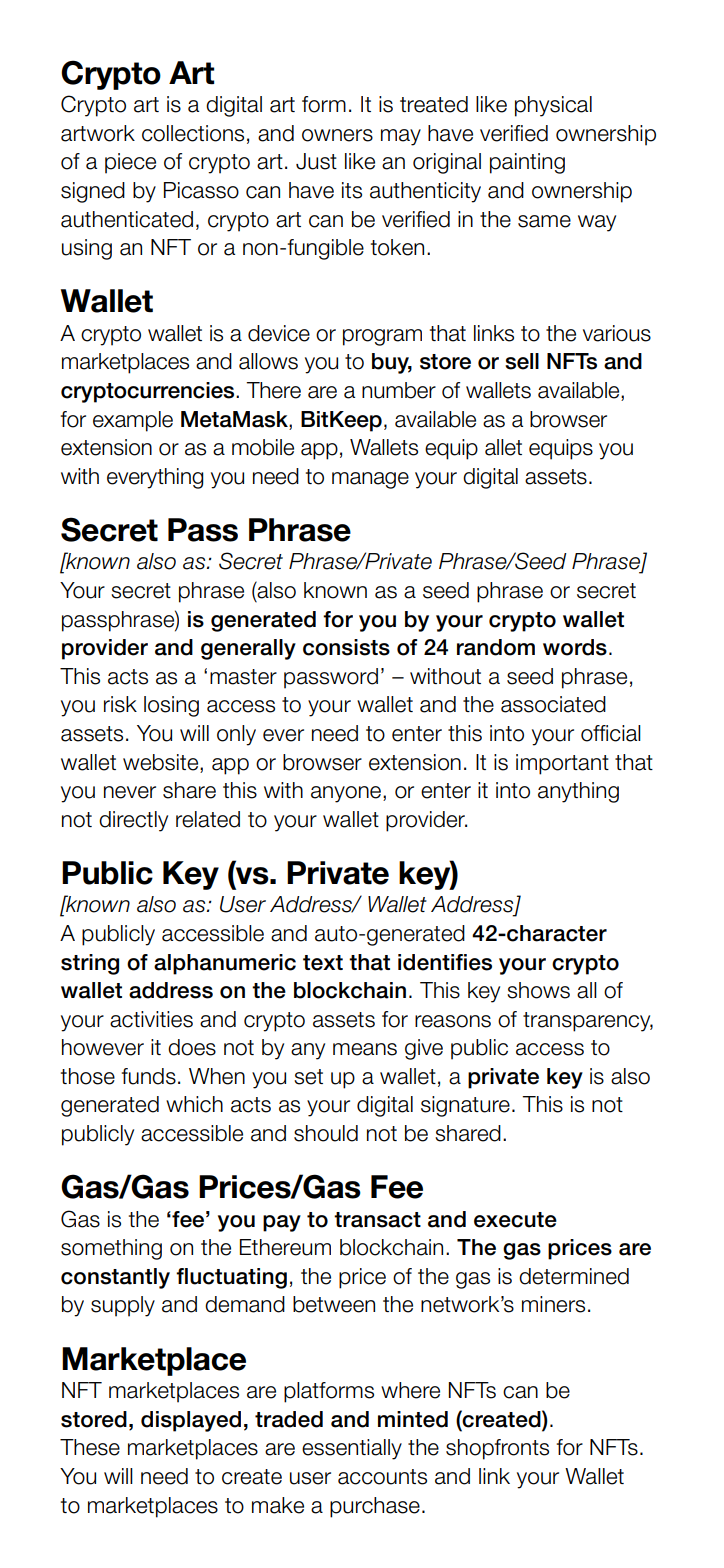 This page has height=1568, width=724. I want to click on displayed, so click(191, 1421).
